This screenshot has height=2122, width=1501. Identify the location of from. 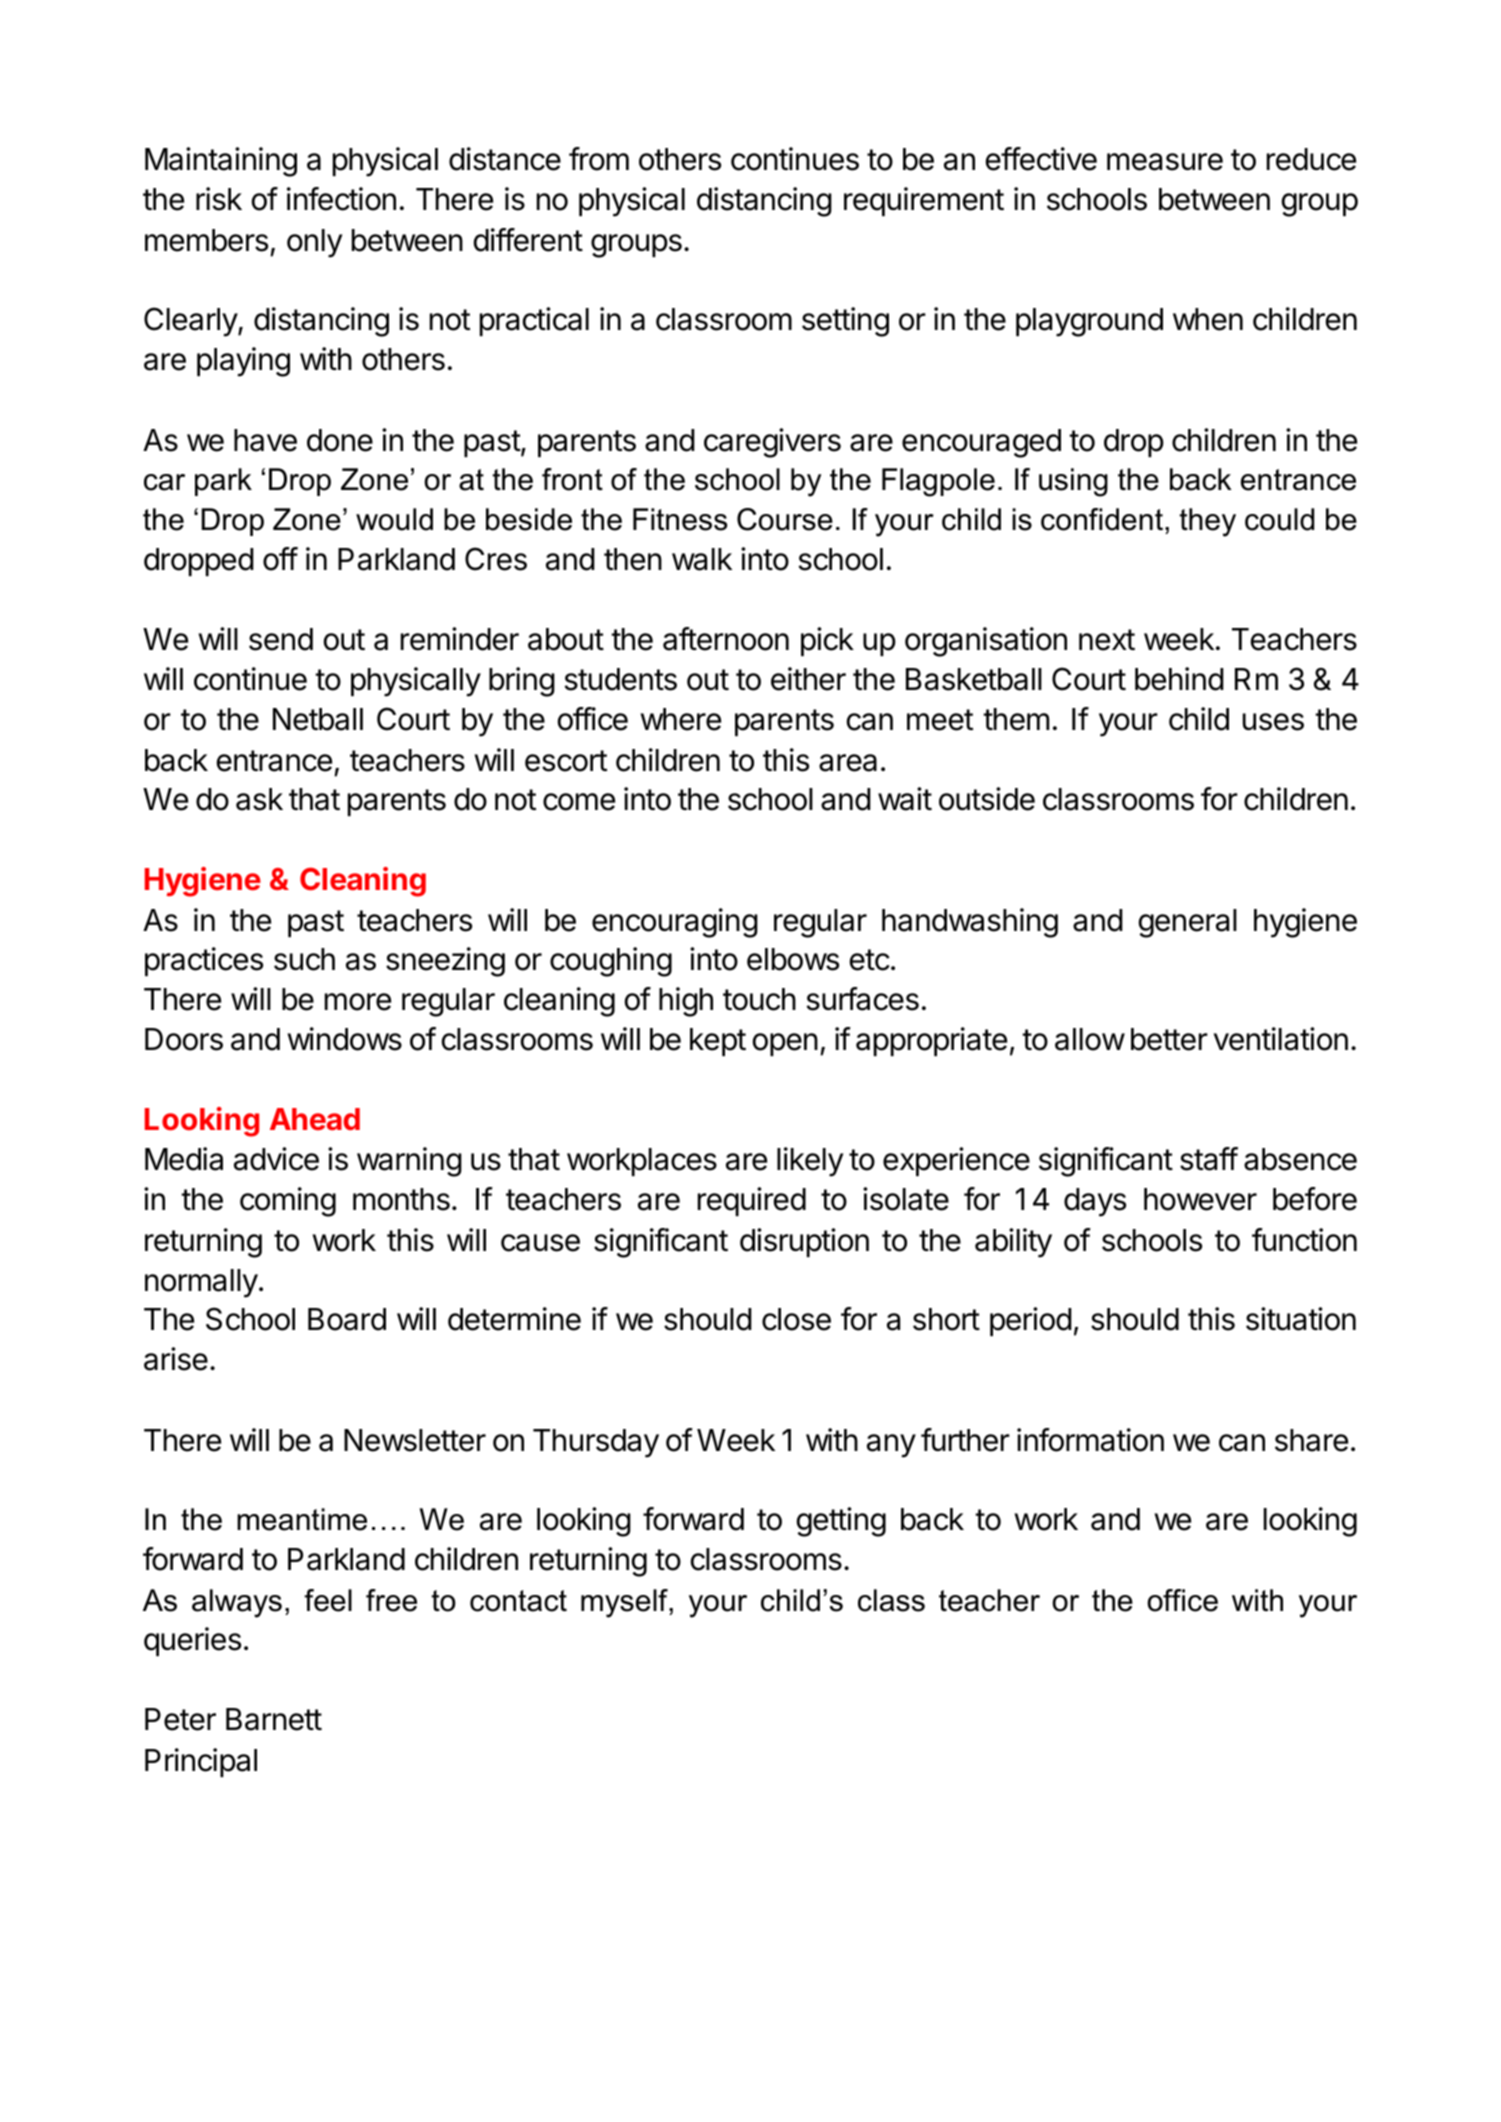
(599, 159).
